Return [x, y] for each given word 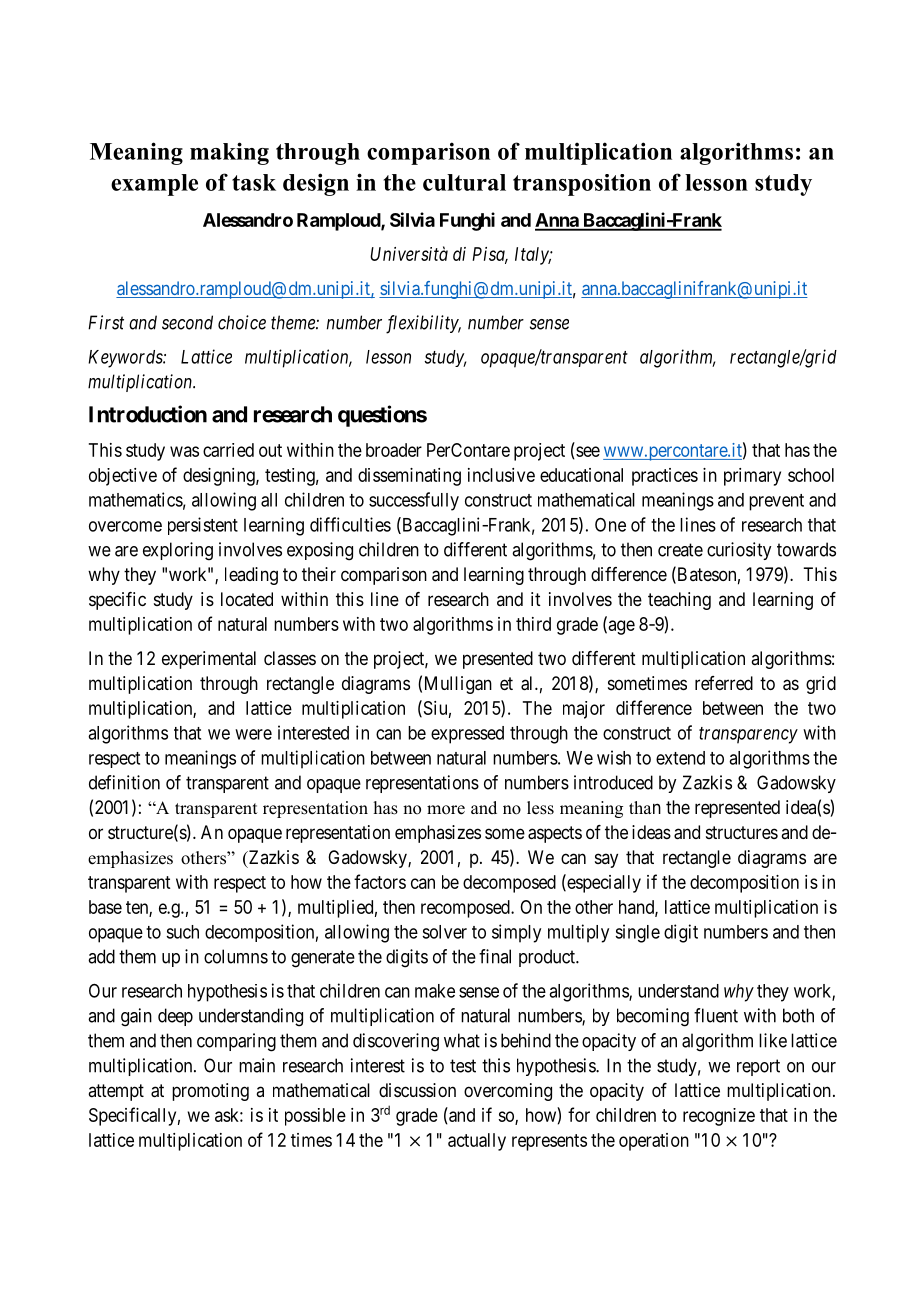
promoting [210, 1092]
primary [752, 477]
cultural [464, 182]
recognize [719, 1117]
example [154, 185]
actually [477, 1142]
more [446, 810]
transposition [582, 185]
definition [124, 782]
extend [680, 758]
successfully [414, 501]
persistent [203, 526]
